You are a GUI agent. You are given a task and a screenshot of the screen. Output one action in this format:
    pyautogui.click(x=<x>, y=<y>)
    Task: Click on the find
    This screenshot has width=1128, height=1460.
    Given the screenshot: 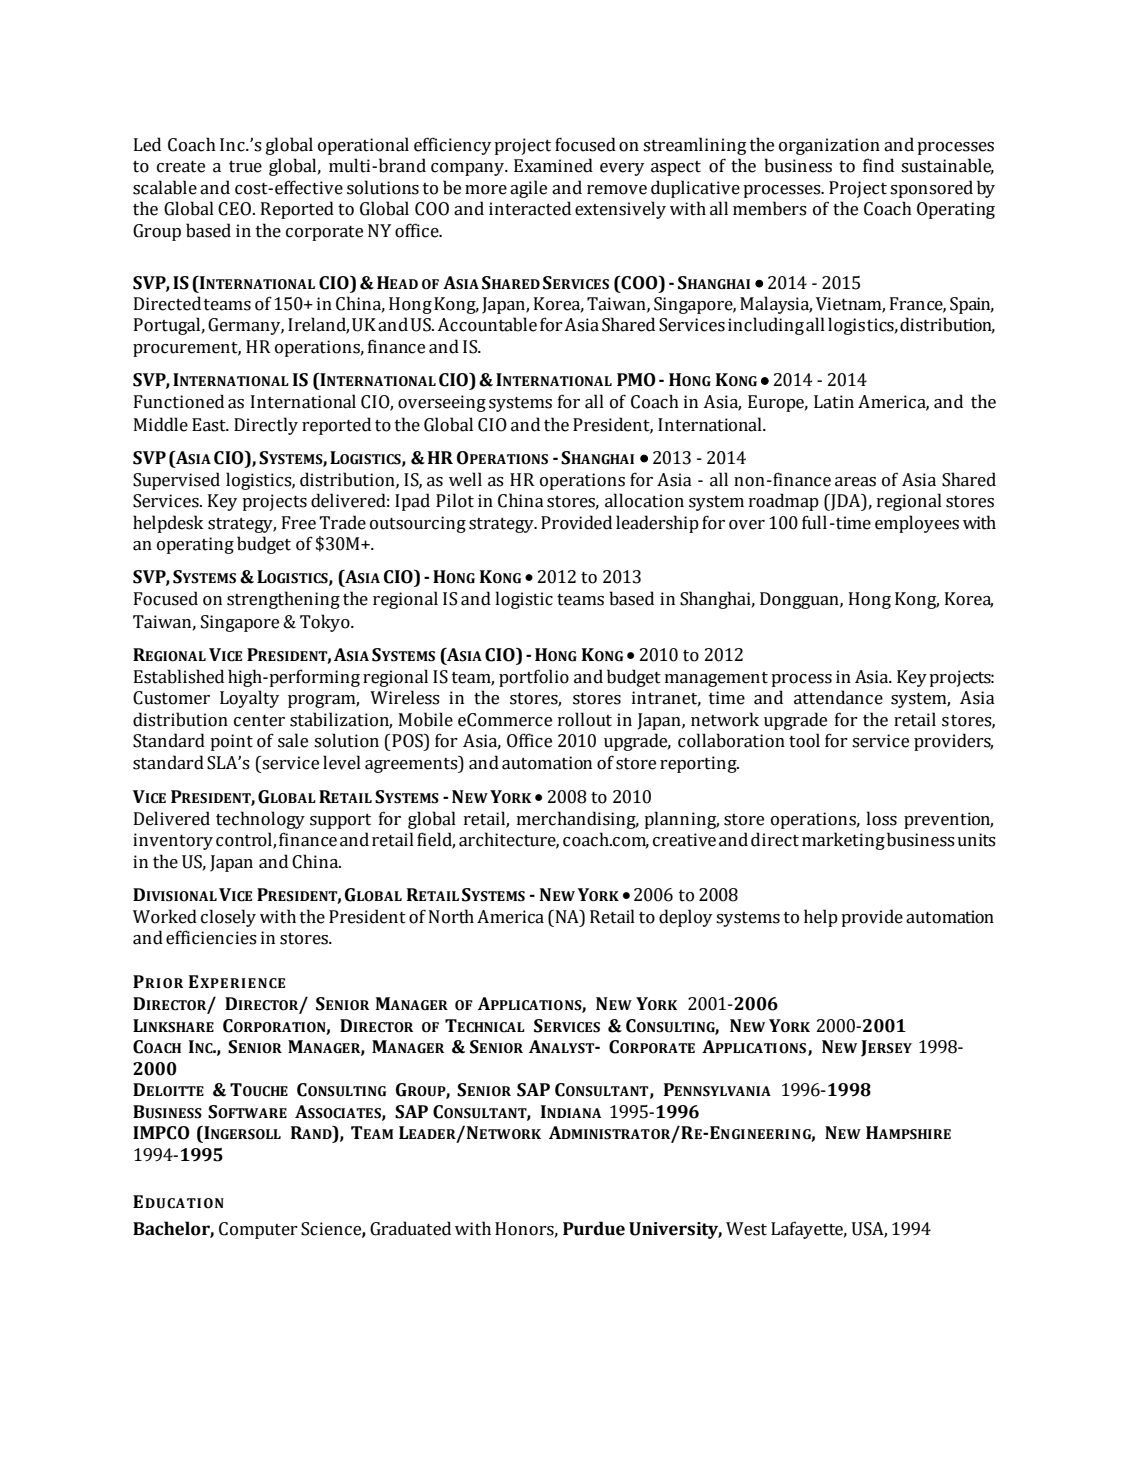 What is the action you would take?
    pyautogui.click(x=878, y=165)
